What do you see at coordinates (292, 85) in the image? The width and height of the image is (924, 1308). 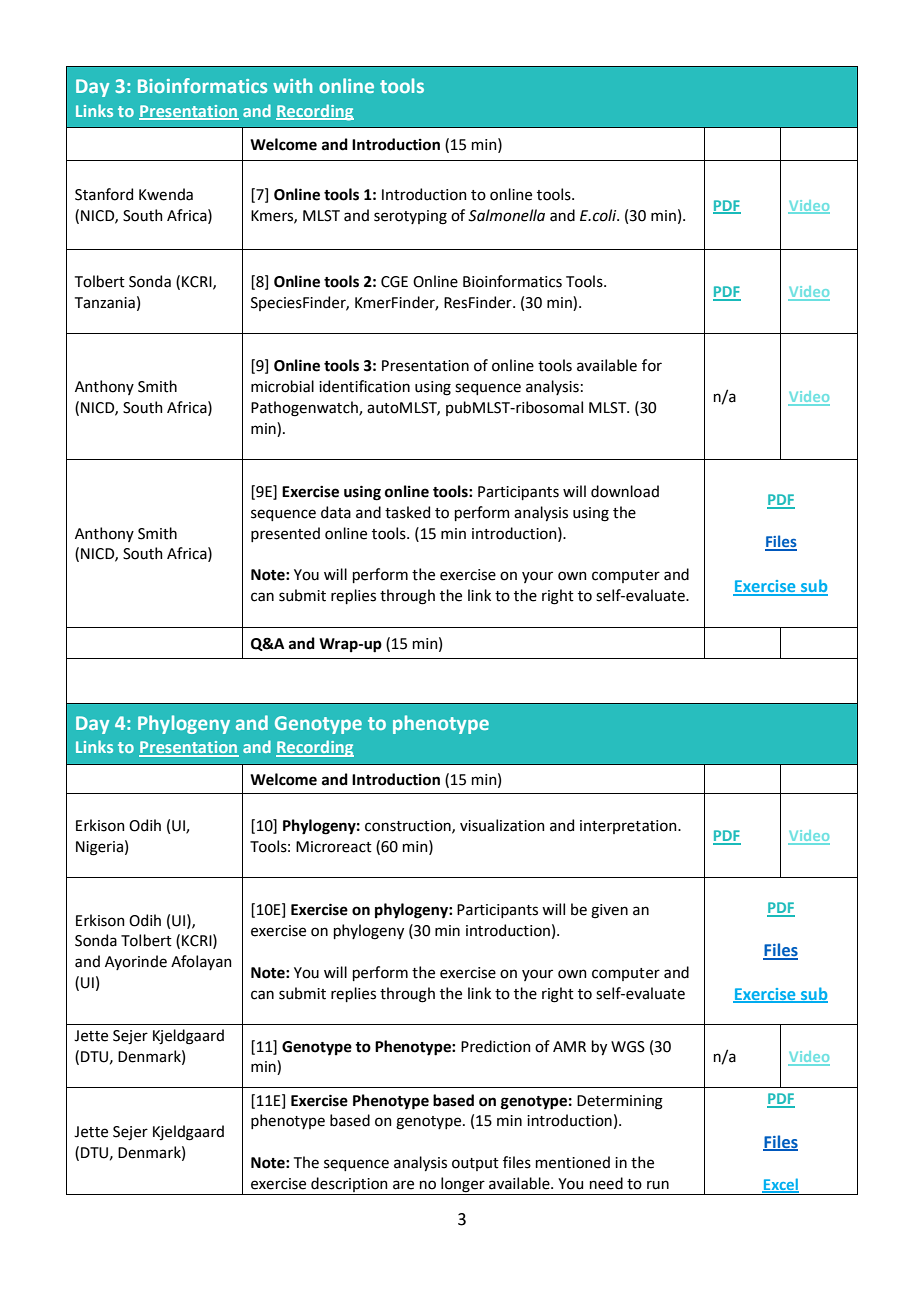 I see `with` at bounding box center [292, 85].
